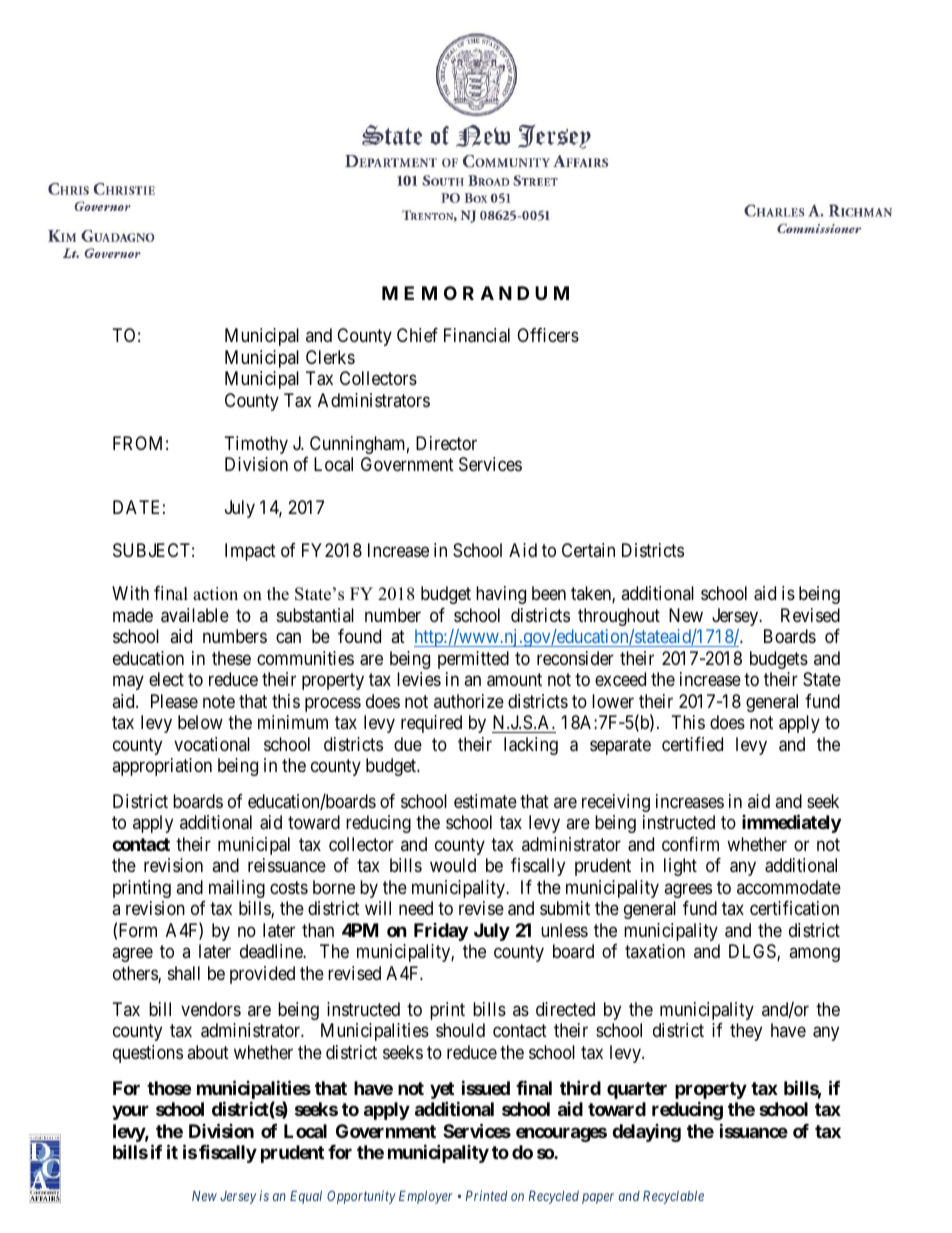  What do you see at coordinates (212, 744) in the screenshot?
I see `vocational` at bounding box center [212, 744].
